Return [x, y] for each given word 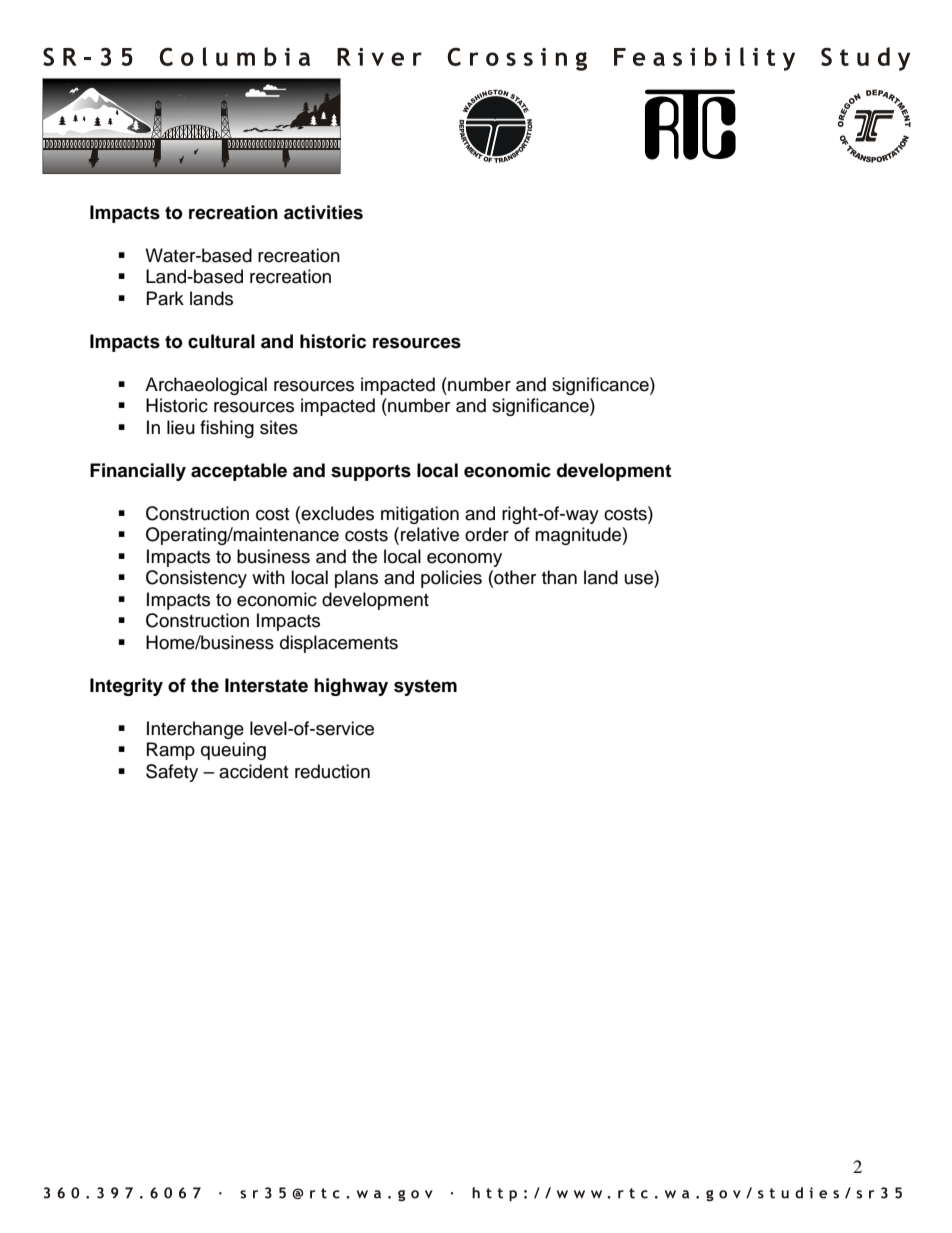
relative [430, 534]
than [559, 577]
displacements [339, 644]
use [639, 579]
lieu [181, 427]
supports [371, 472]
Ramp [171, 751]
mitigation [420, 515]
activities [323, 212]
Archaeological [206, 386]
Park [165, 298]
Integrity [126, 687]
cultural [221, 341]
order [487, 534]
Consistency [196, 579]
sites [279, 427]
